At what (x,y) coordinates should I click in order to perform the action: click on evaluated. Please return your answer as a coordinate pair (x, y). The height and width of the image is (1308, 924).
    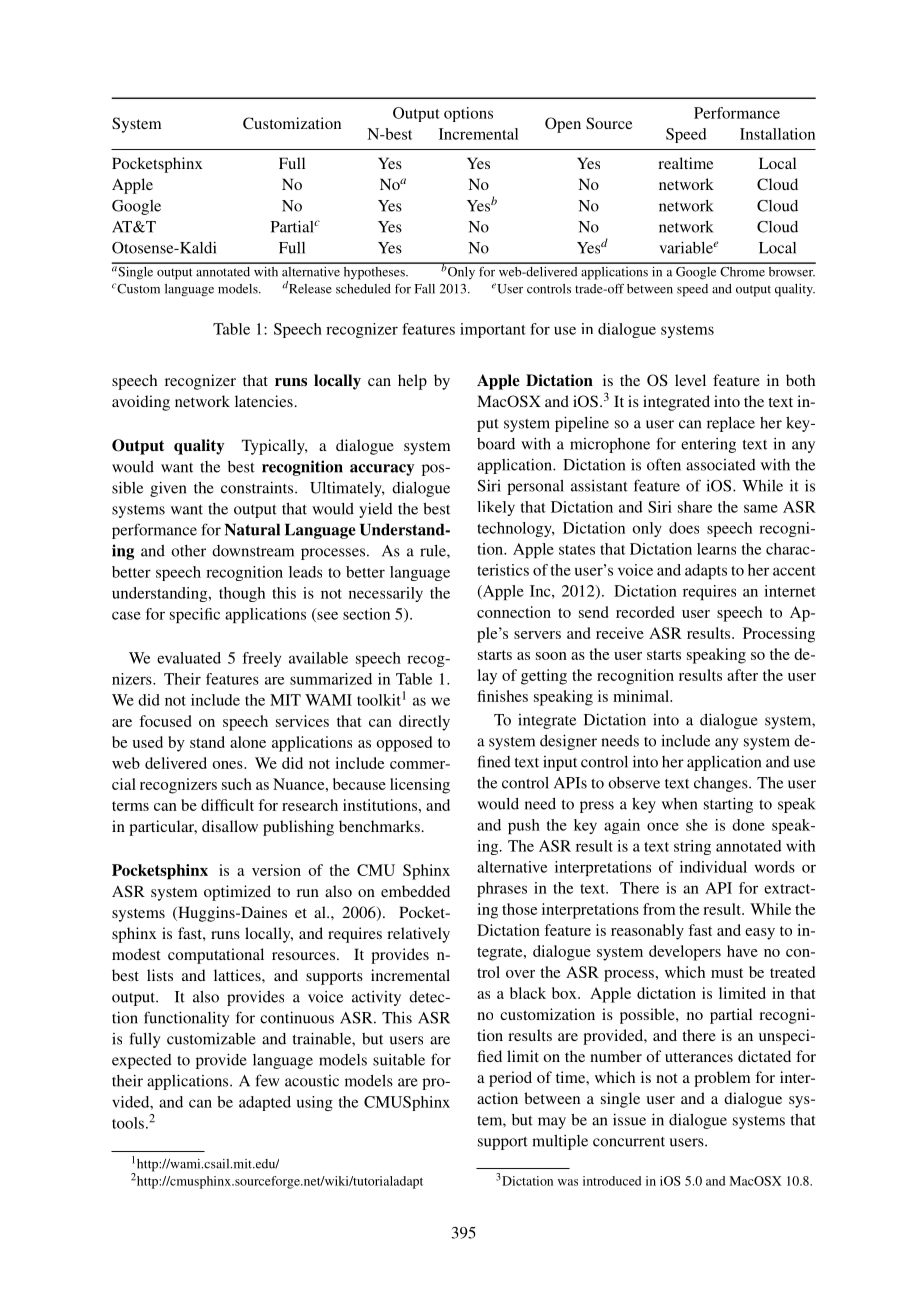
    Looking at the image, I should click on (189, 658).
